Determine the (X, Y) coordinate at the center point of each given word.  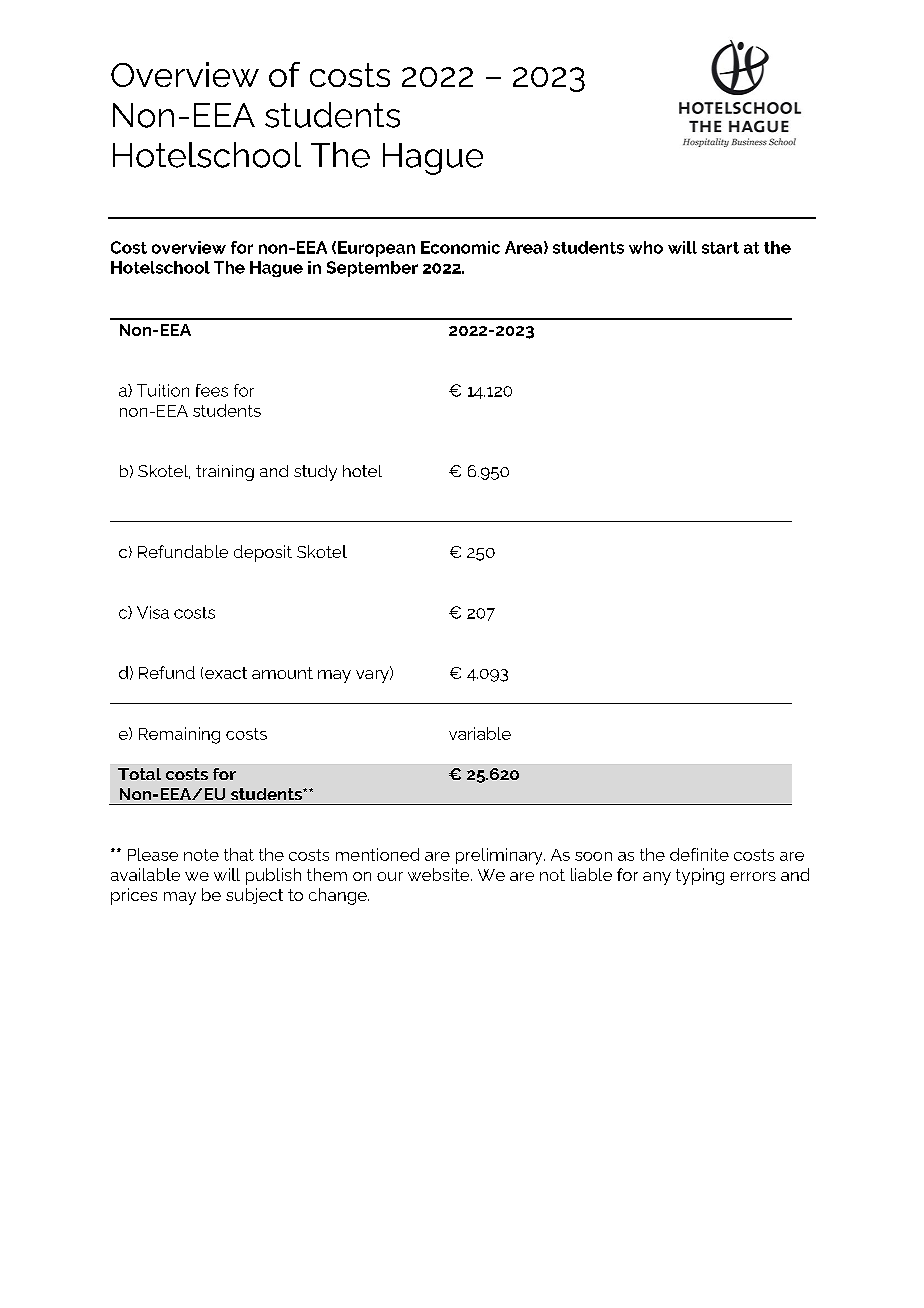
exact (226, 673)
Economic (460, 247)
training (225, 473)
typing (700, 876)
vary (373, 676)
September (372, 269)
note (201, 855)
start (720, 248)
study (315, 473)
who (646, 247)
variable (480, 733)
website (440, 874)
